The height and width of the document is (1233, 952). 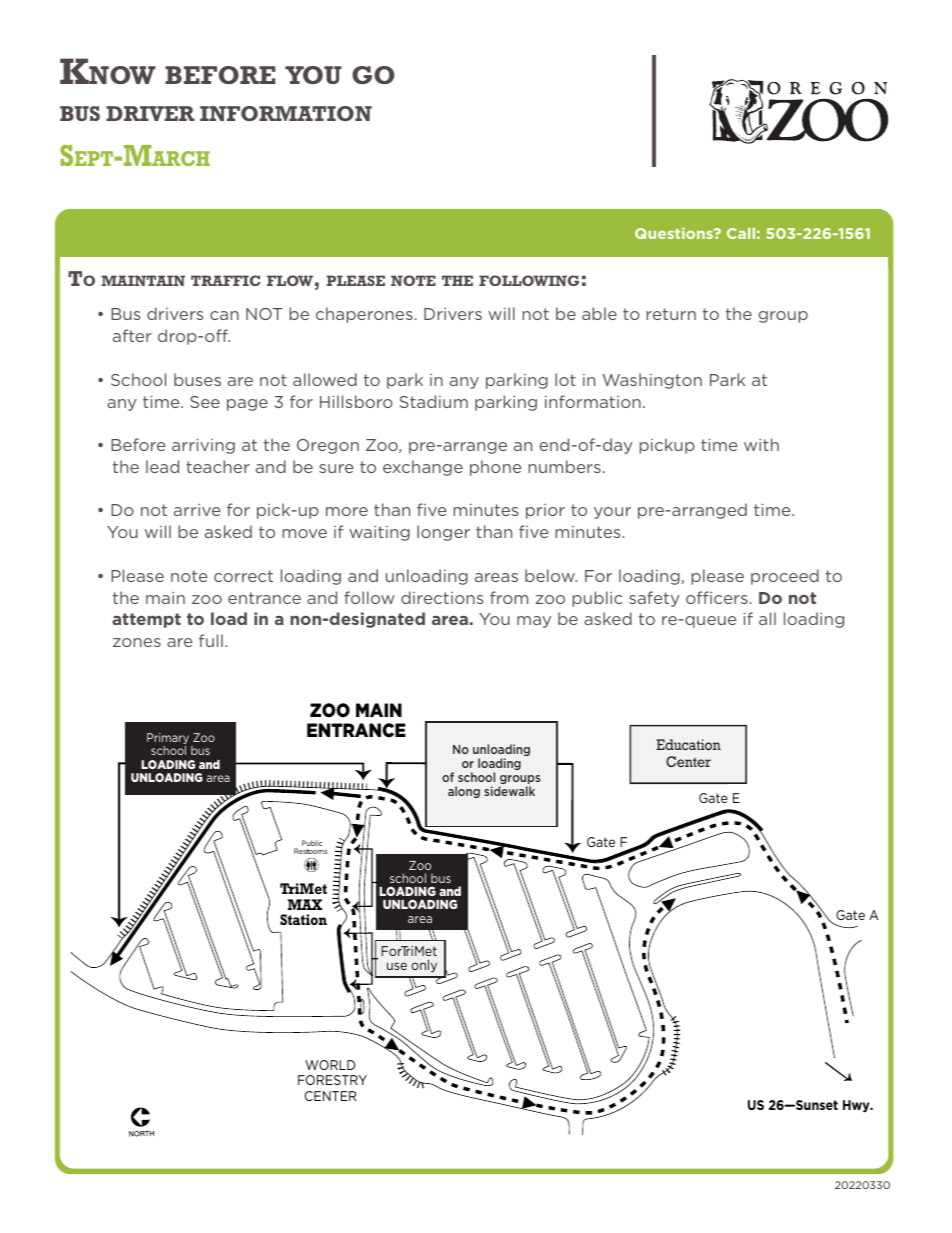 What do you see at coordinates (675, 233) in the document?
I see `Questions` at bounding box center [675, 233].
